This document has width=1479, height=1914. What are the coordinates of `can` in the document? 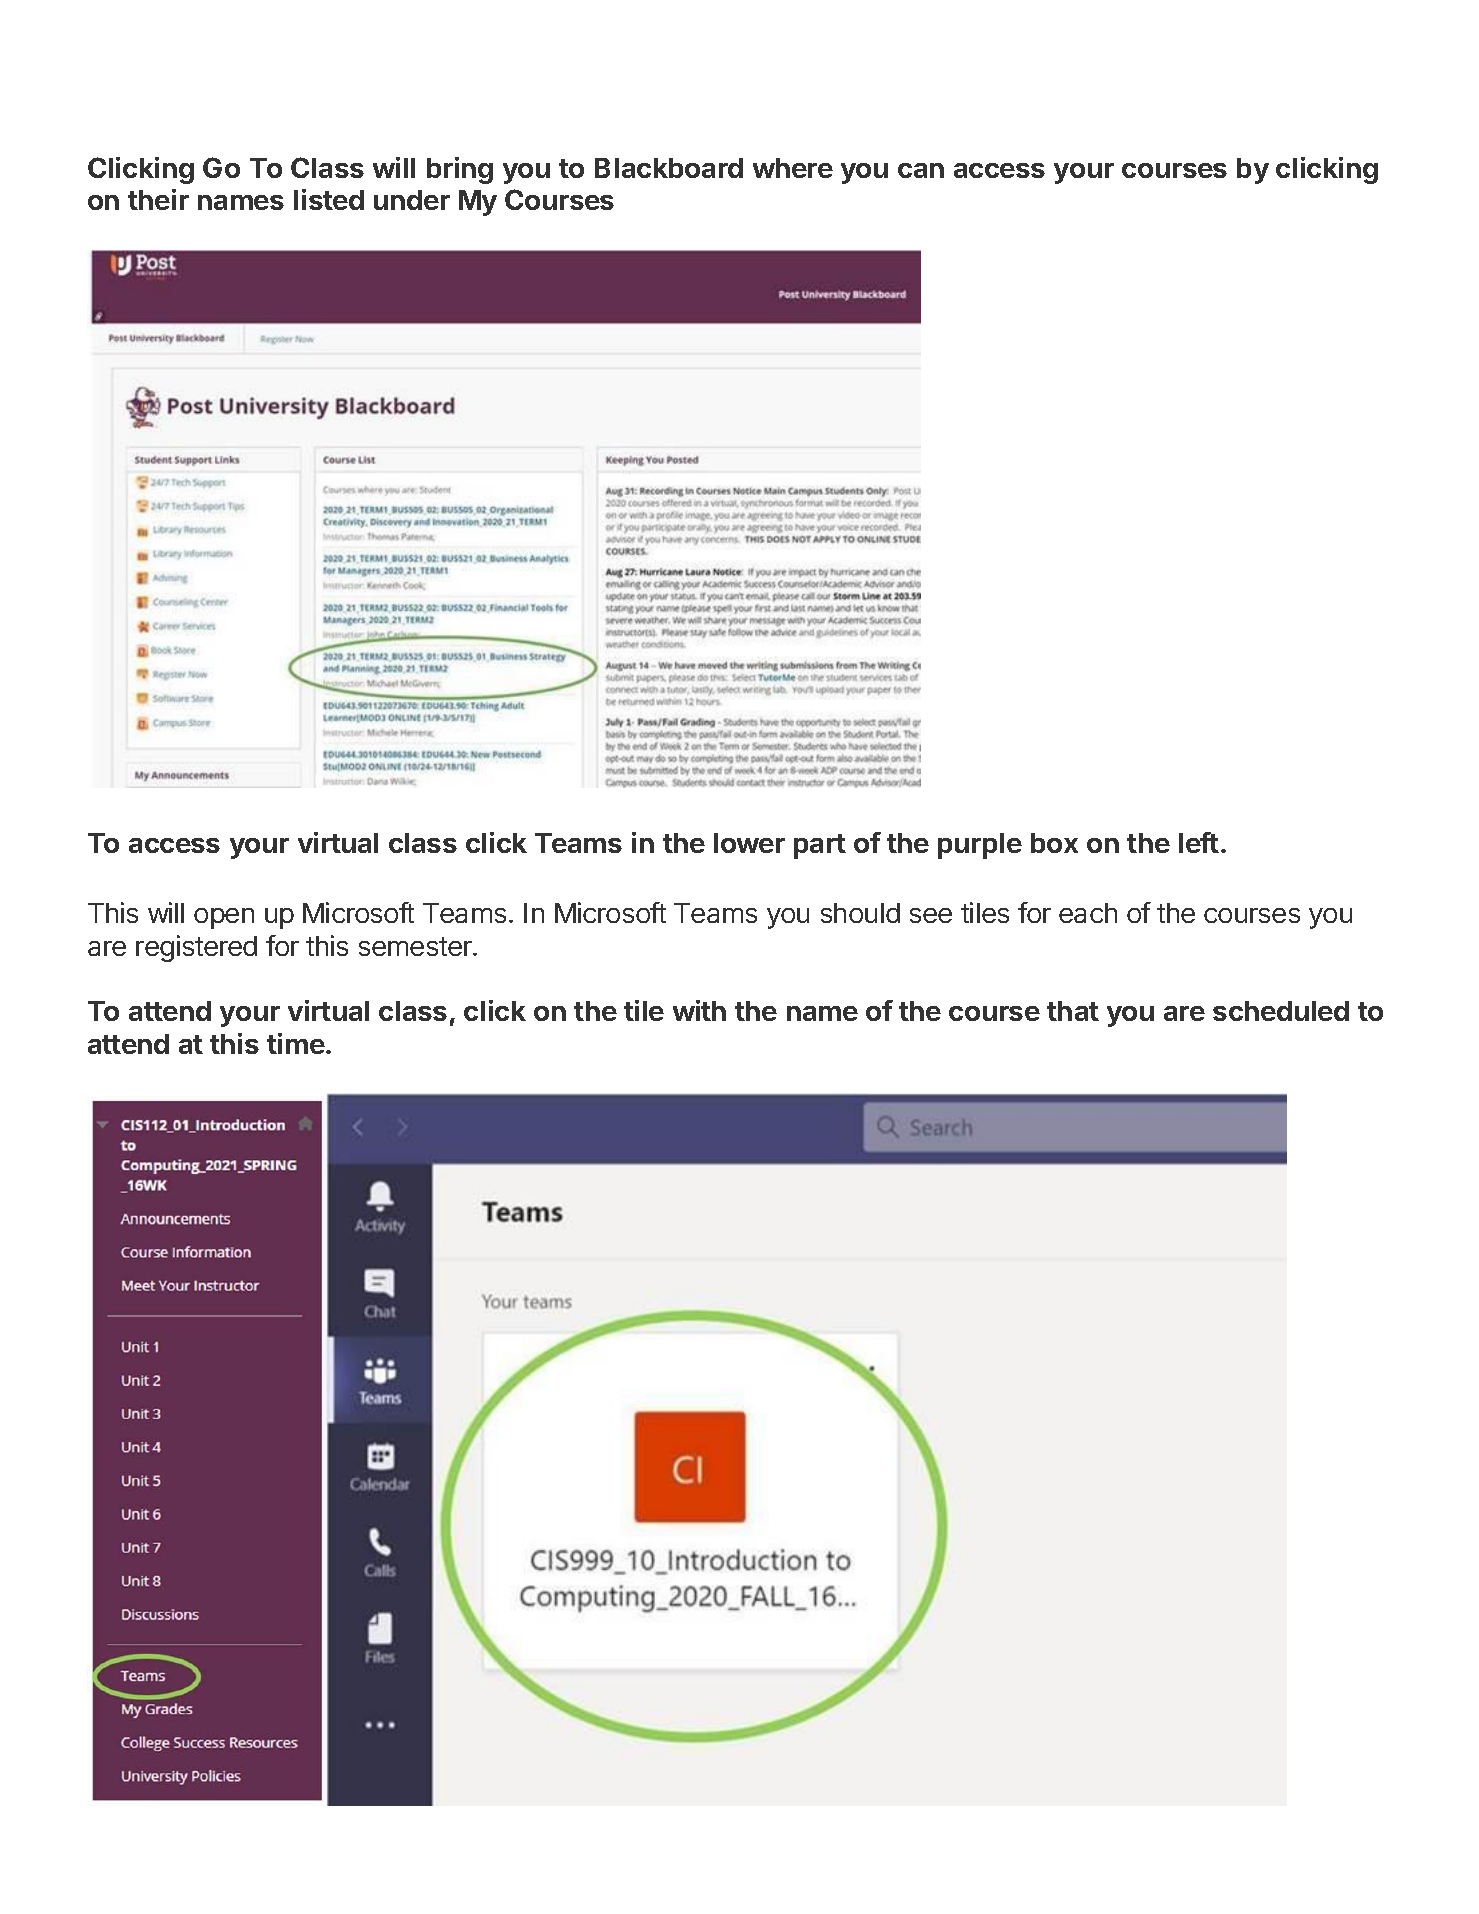 It's located at (921, 170).
